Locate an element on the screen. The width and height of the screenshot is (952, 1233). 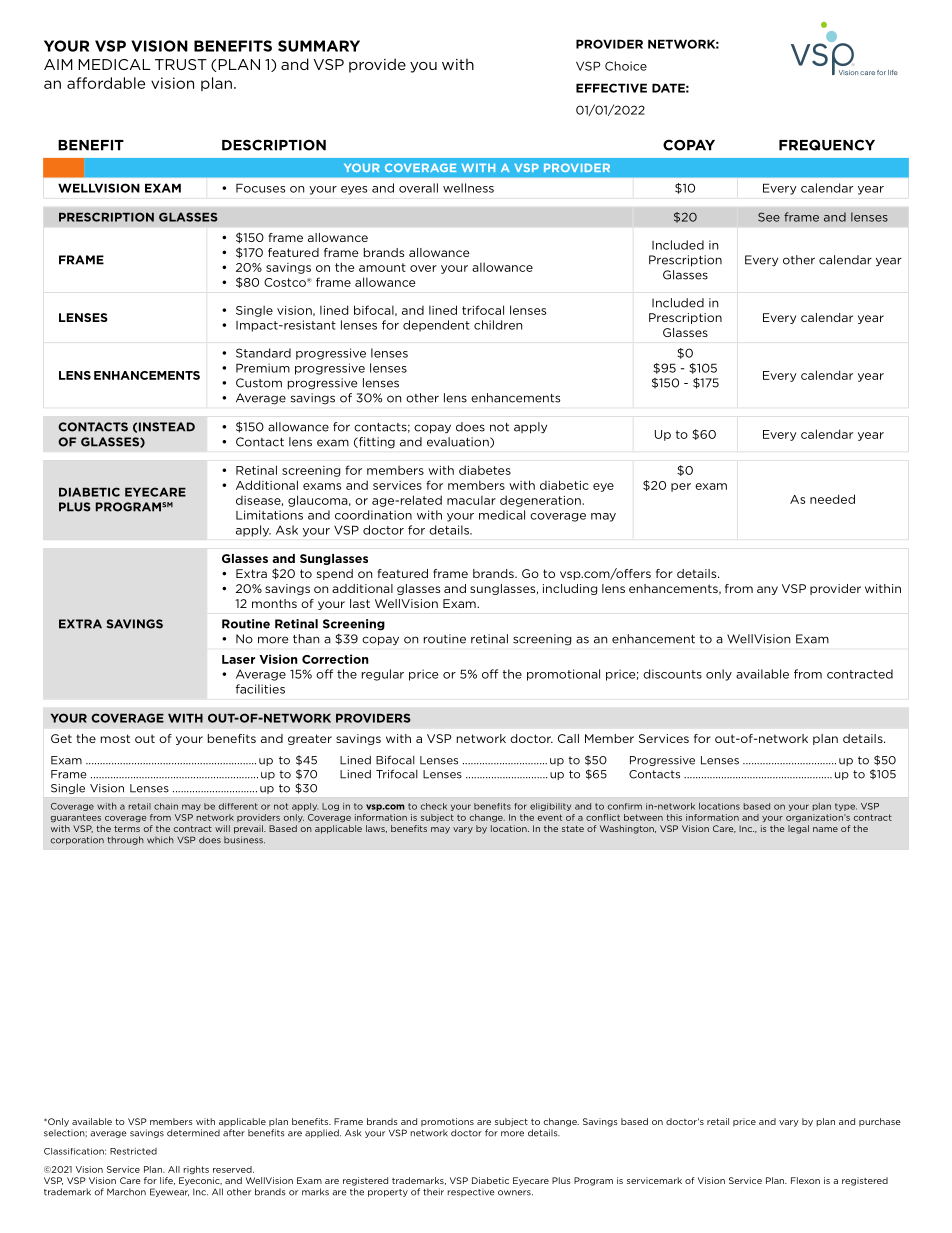
legal is located at coordinates (798, 829).
